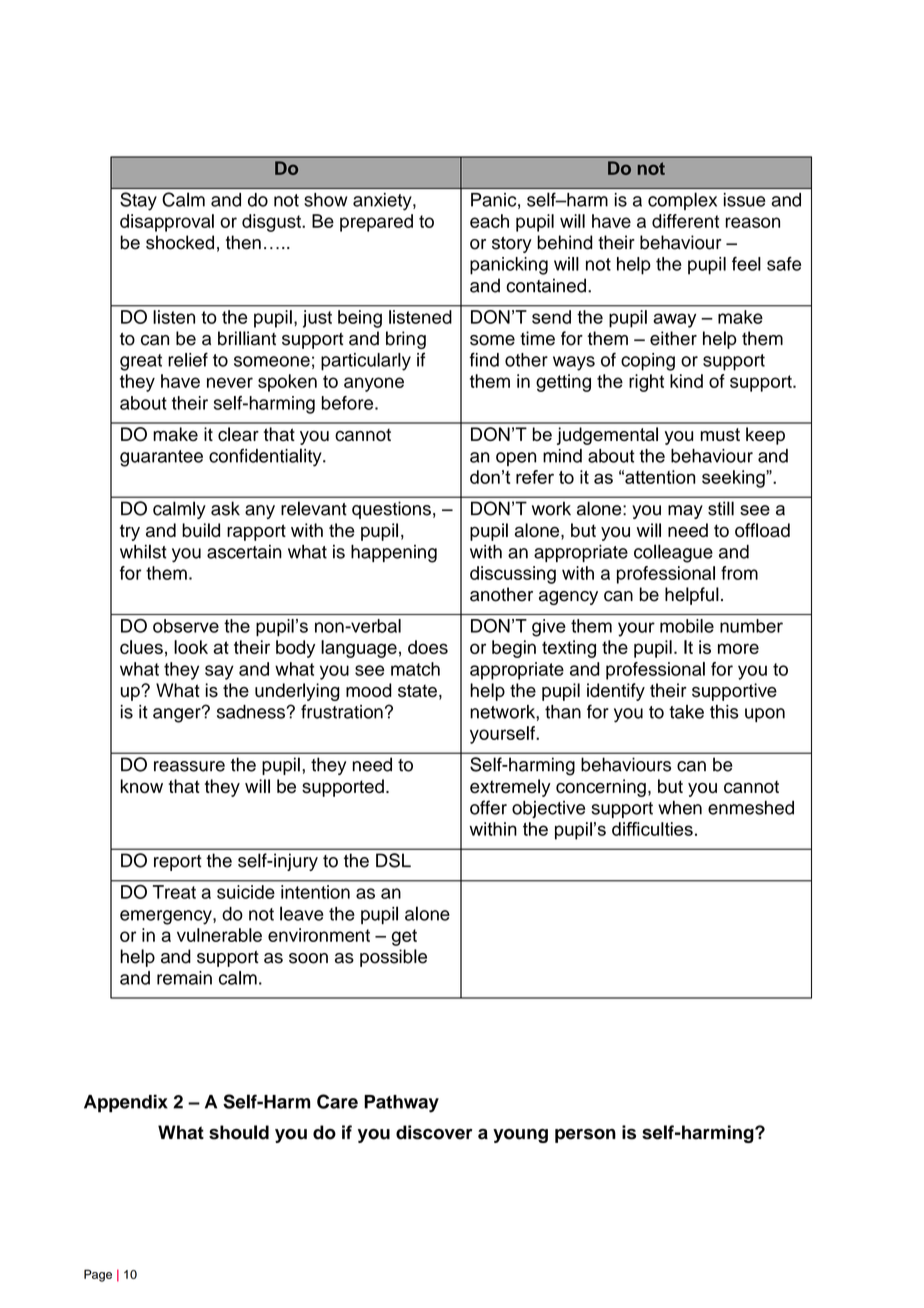 Image resolution: width=924 pixels, height=1308 pixels. Describe the element at coordinates (180, 242) in the page. I see `shocked` at that location.
